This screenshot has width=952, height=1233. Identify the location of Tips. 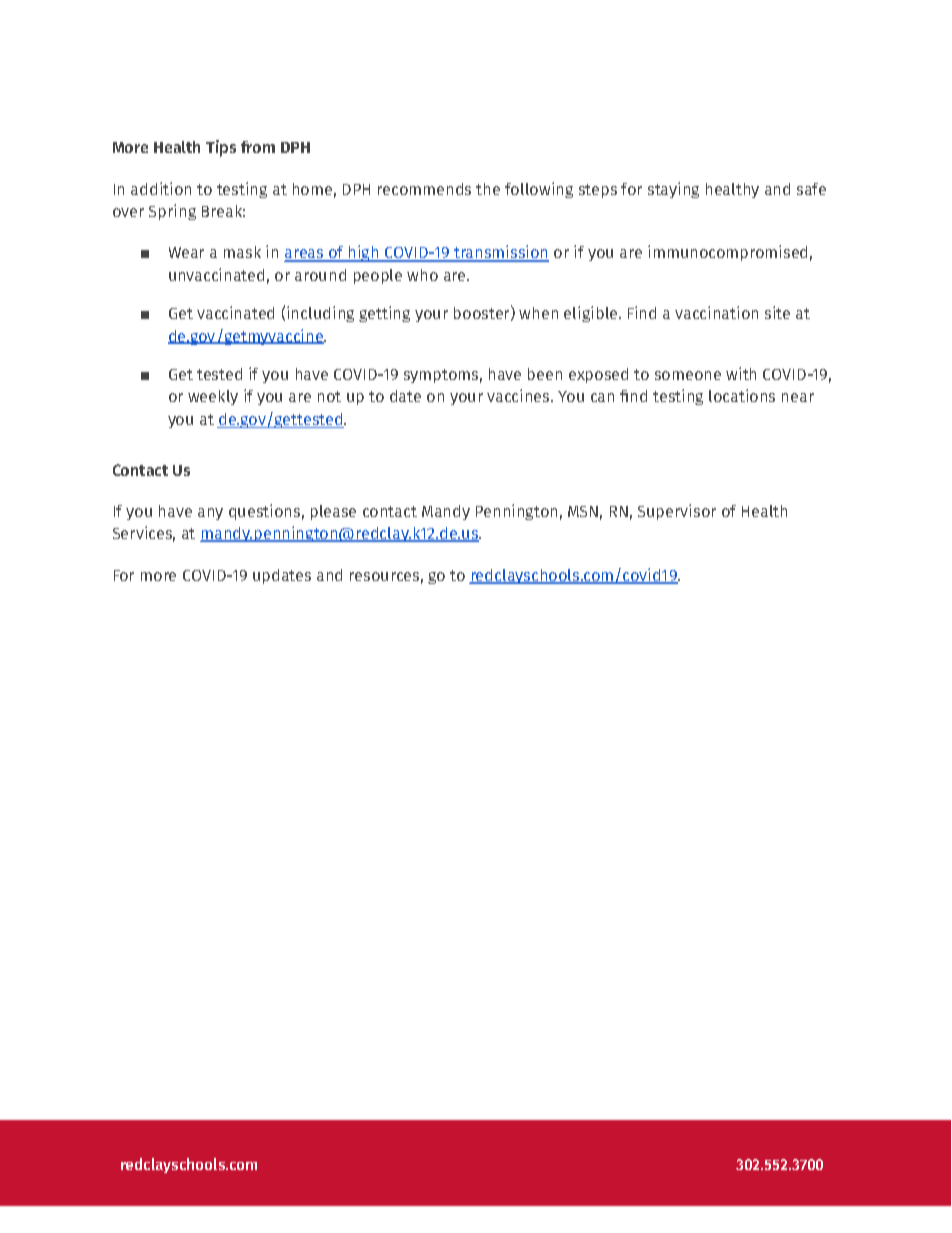
(221, 148).
